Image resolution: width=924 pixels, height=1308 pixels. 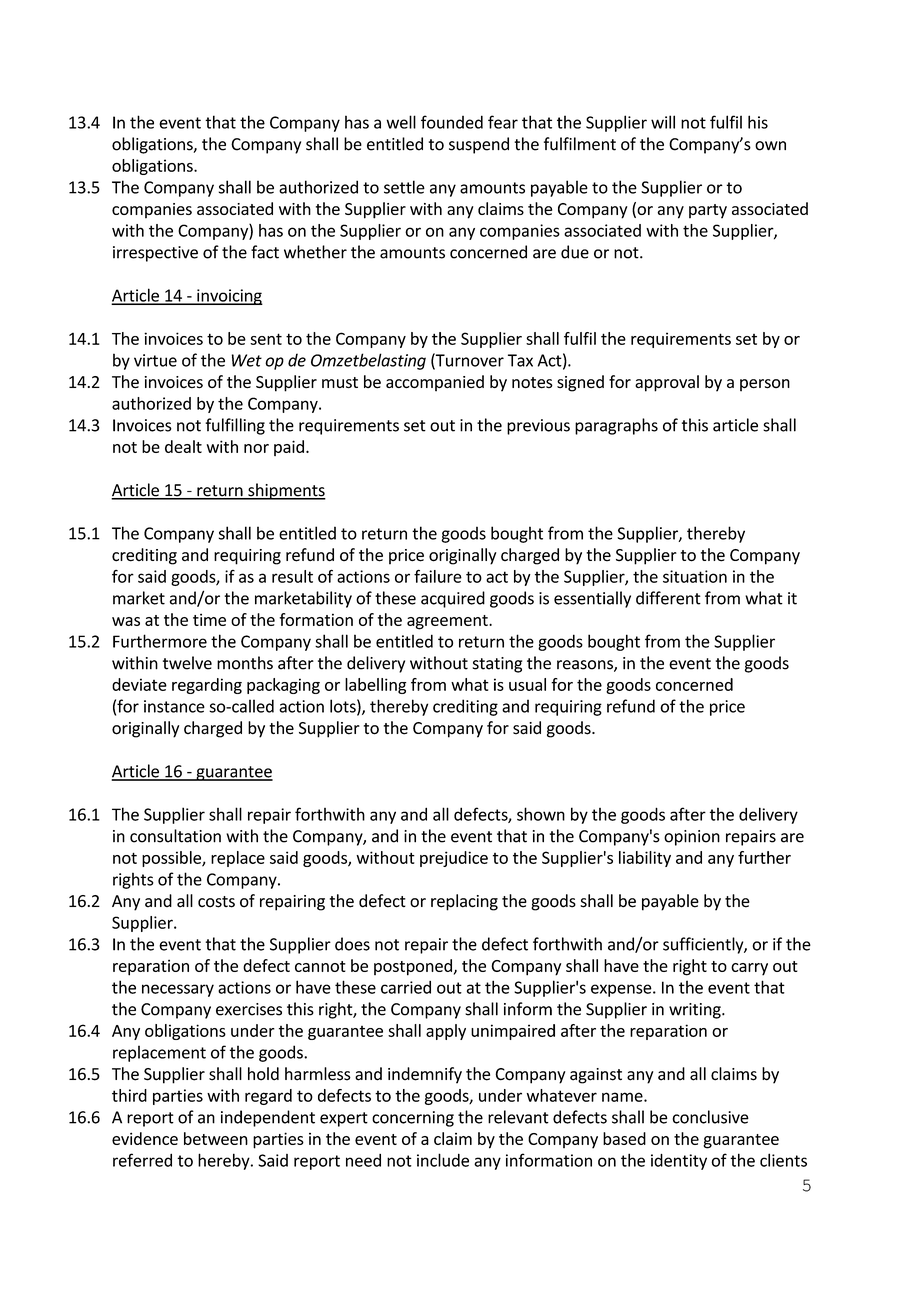 What do you see at coordinates (443, 1160) in the screenshot?
I see `include` at bounding box center [443, 1160].
